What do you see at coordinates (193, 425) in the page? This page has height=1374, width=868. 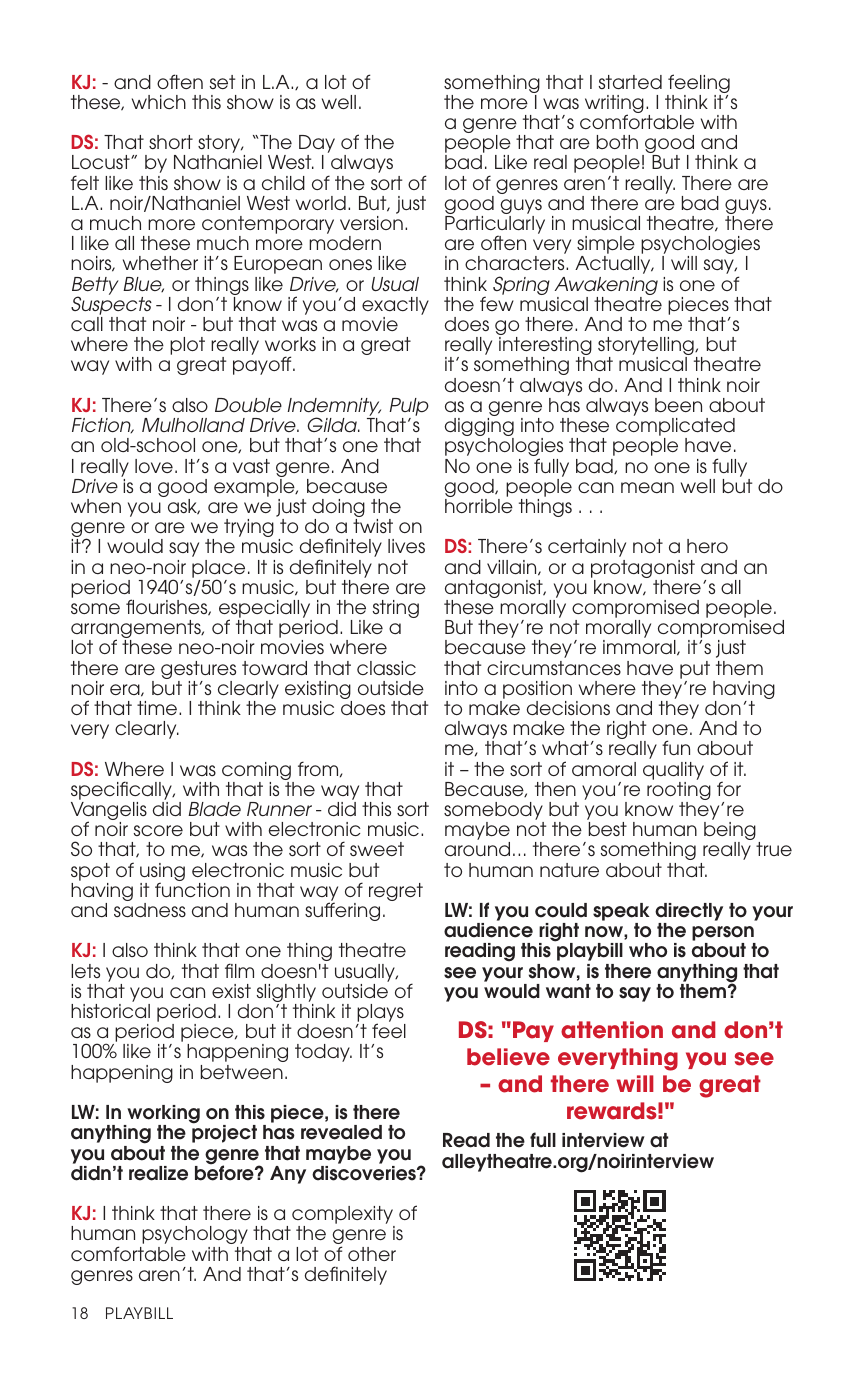 I see `Mulholland` at bounding box center [193, 425].
